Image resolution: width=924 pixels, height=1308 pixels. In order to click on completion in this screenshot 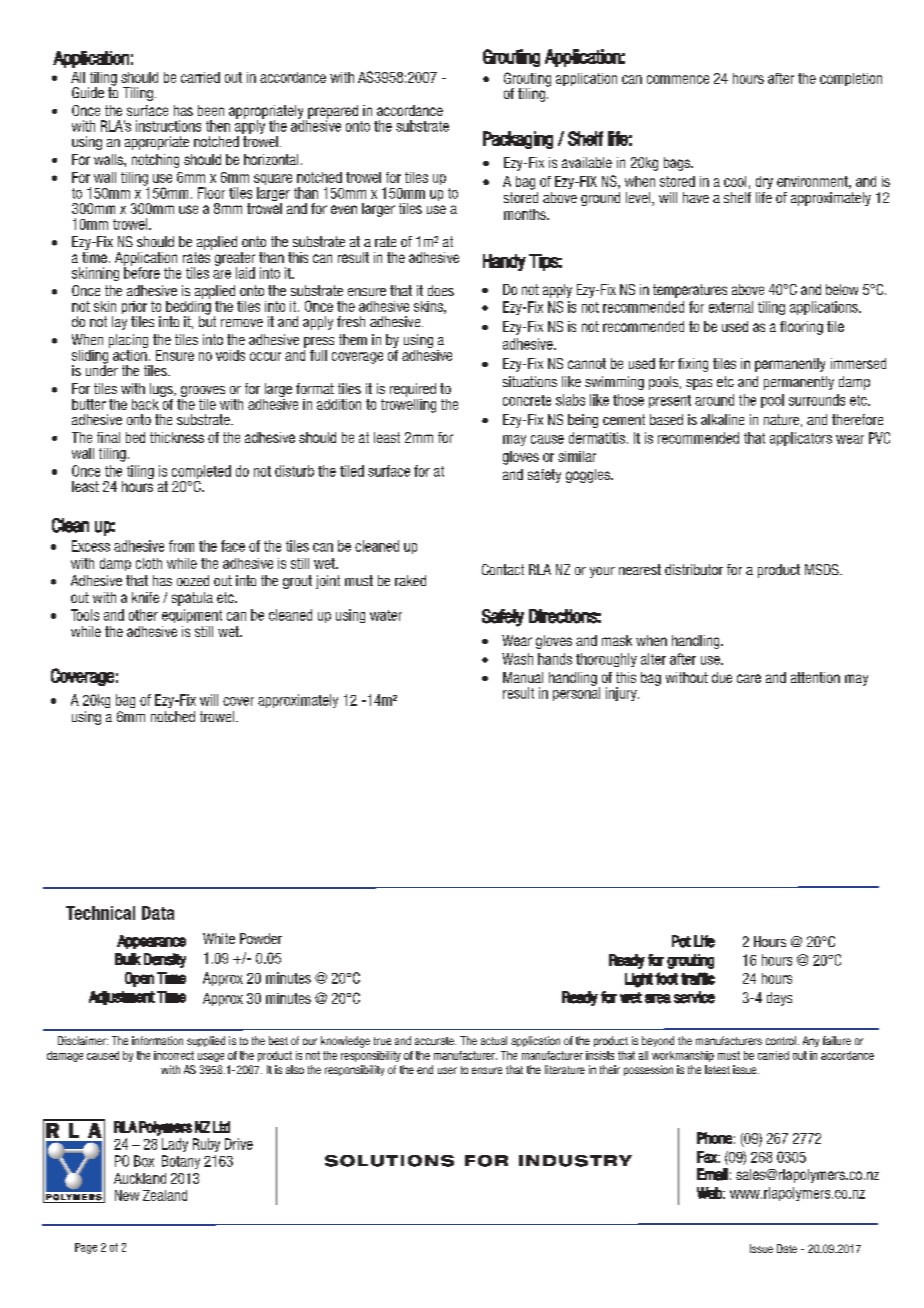, I will do `click(851, 79)`.
